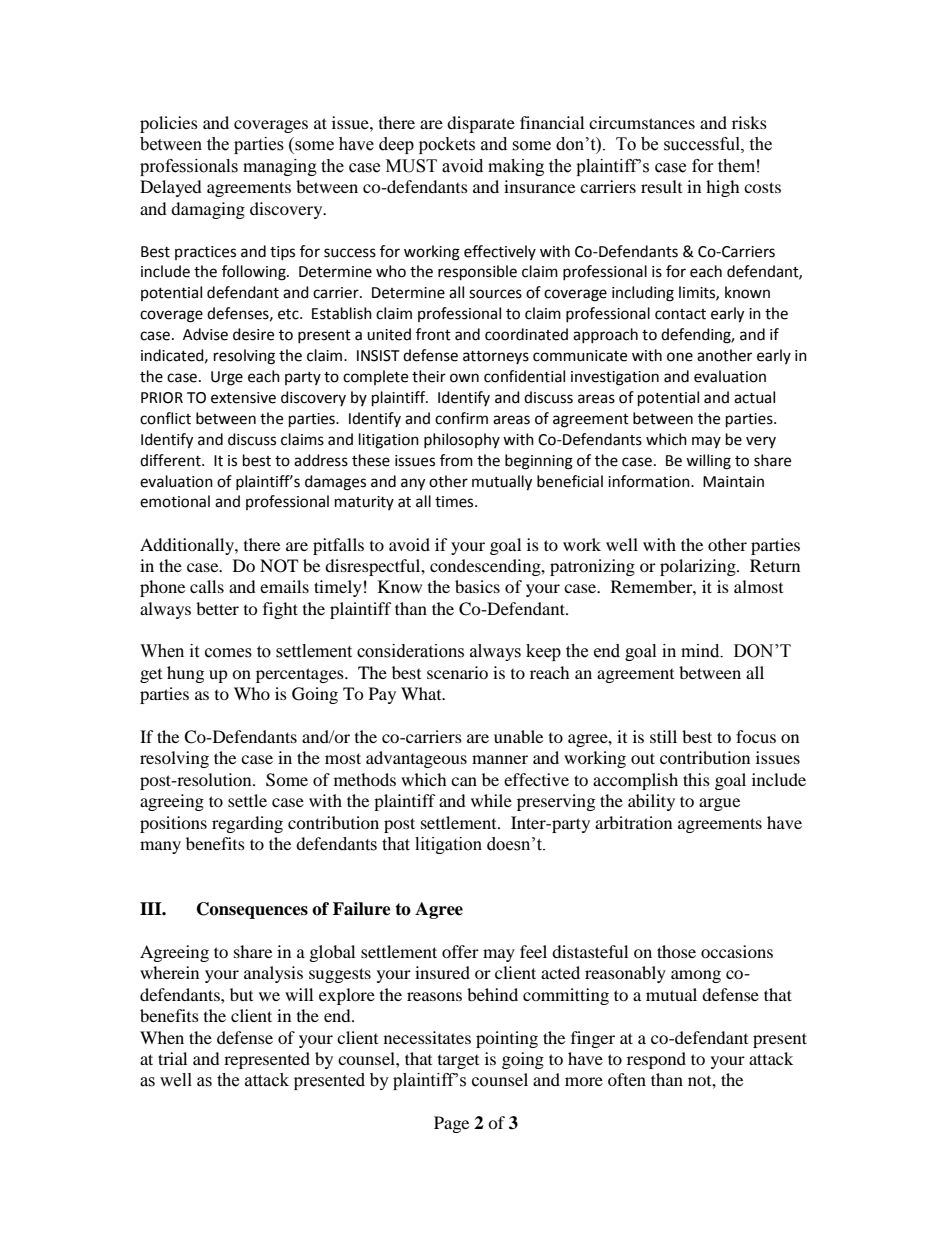  What do you see at coordinates (701, 651) in the document?
I see `mind` at bounding box center [701, 651].
